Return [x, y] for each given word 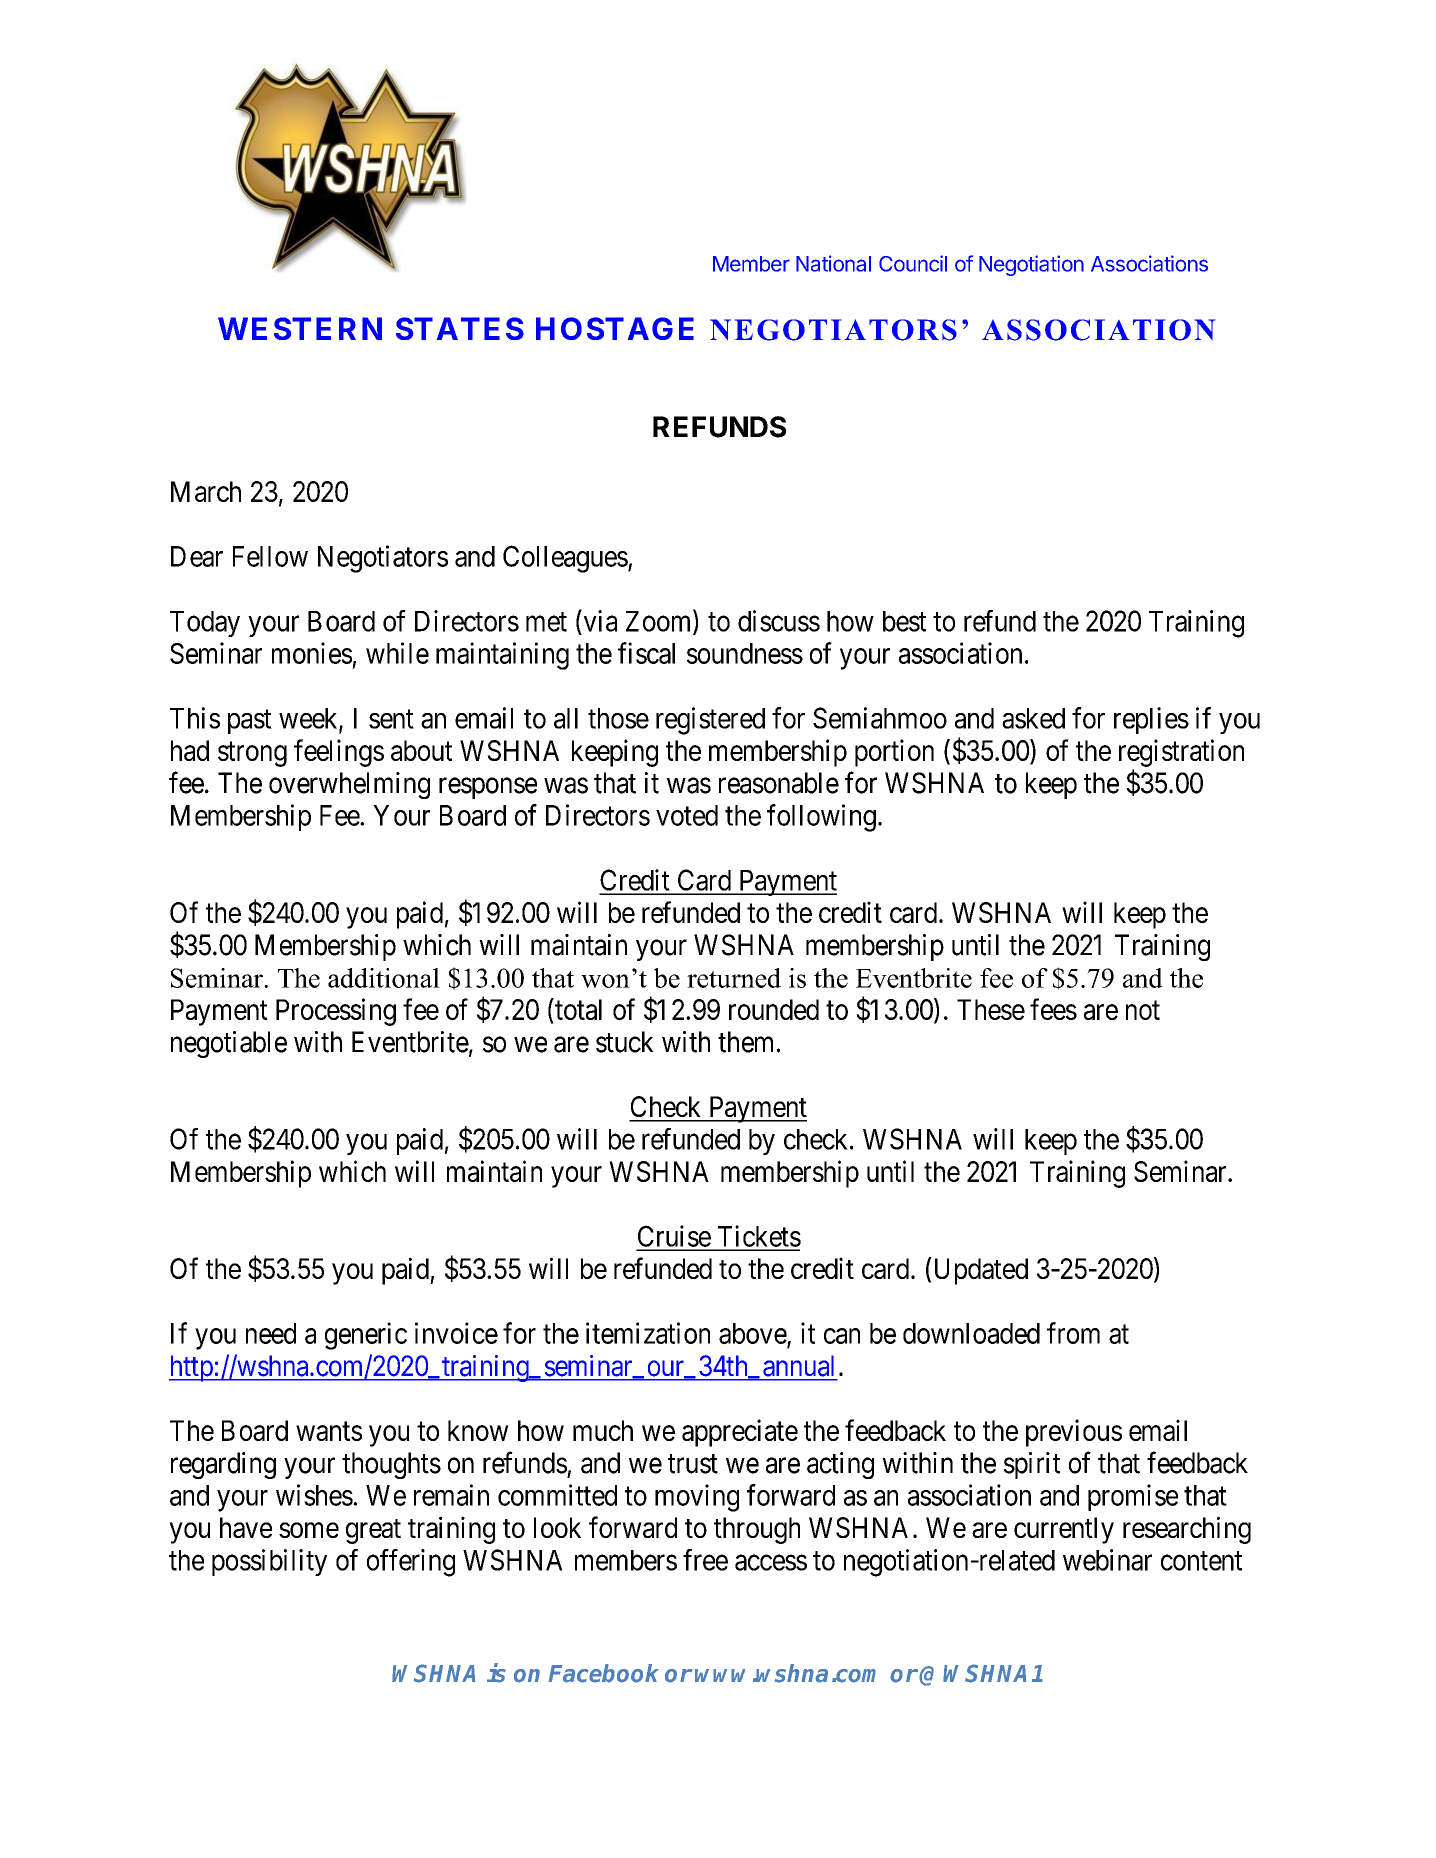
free [705, 1560]
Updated [979, 1271]
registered [710, 721]
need [271, 1333]
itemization [648, 1333]
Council [913, 263]
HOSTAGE [615, 328]
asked [1033, 718]
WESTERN [300, 328]
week [309, 719]
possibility [269, 1562]
